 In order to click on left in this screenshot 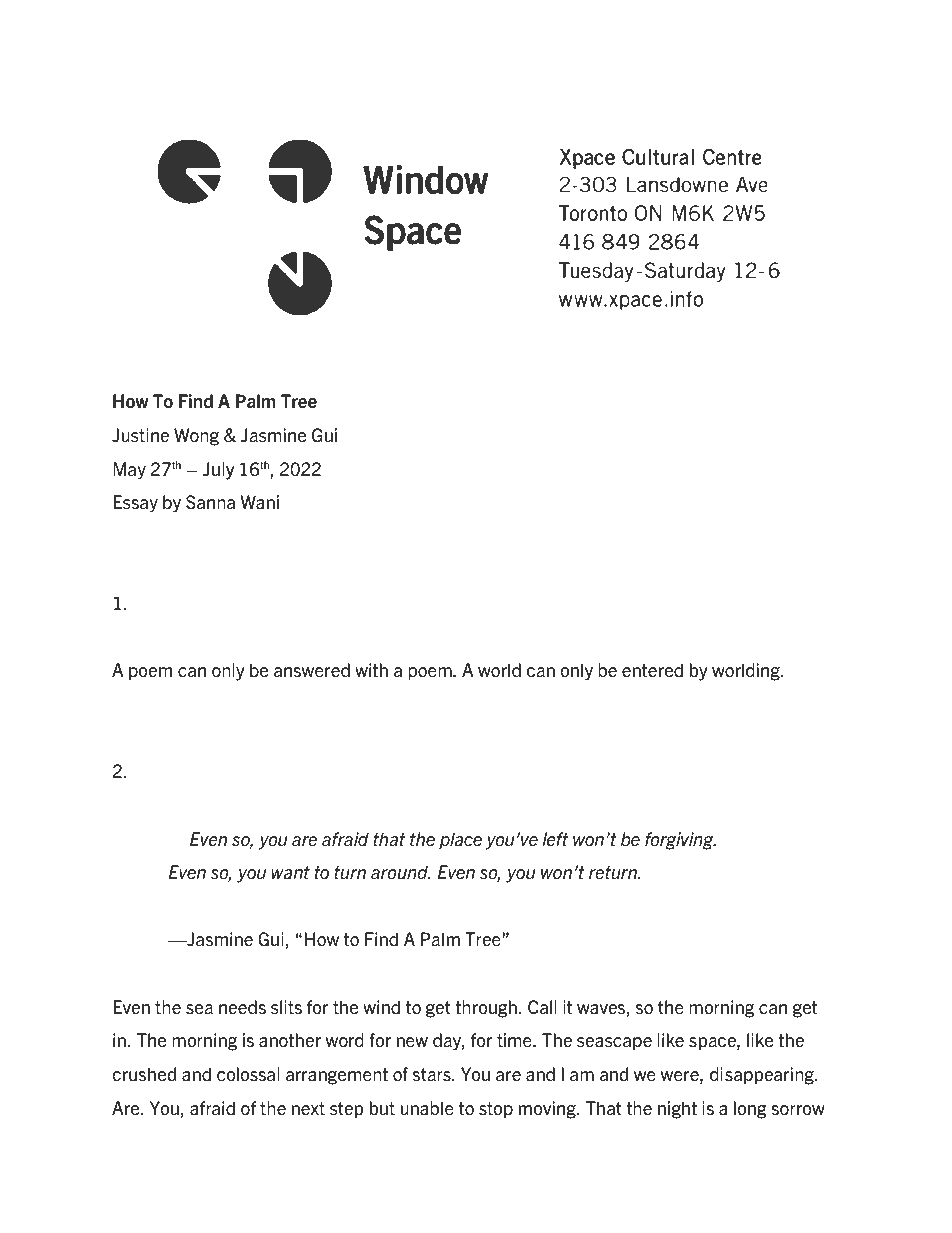, I will do `click(555, 839)`.
